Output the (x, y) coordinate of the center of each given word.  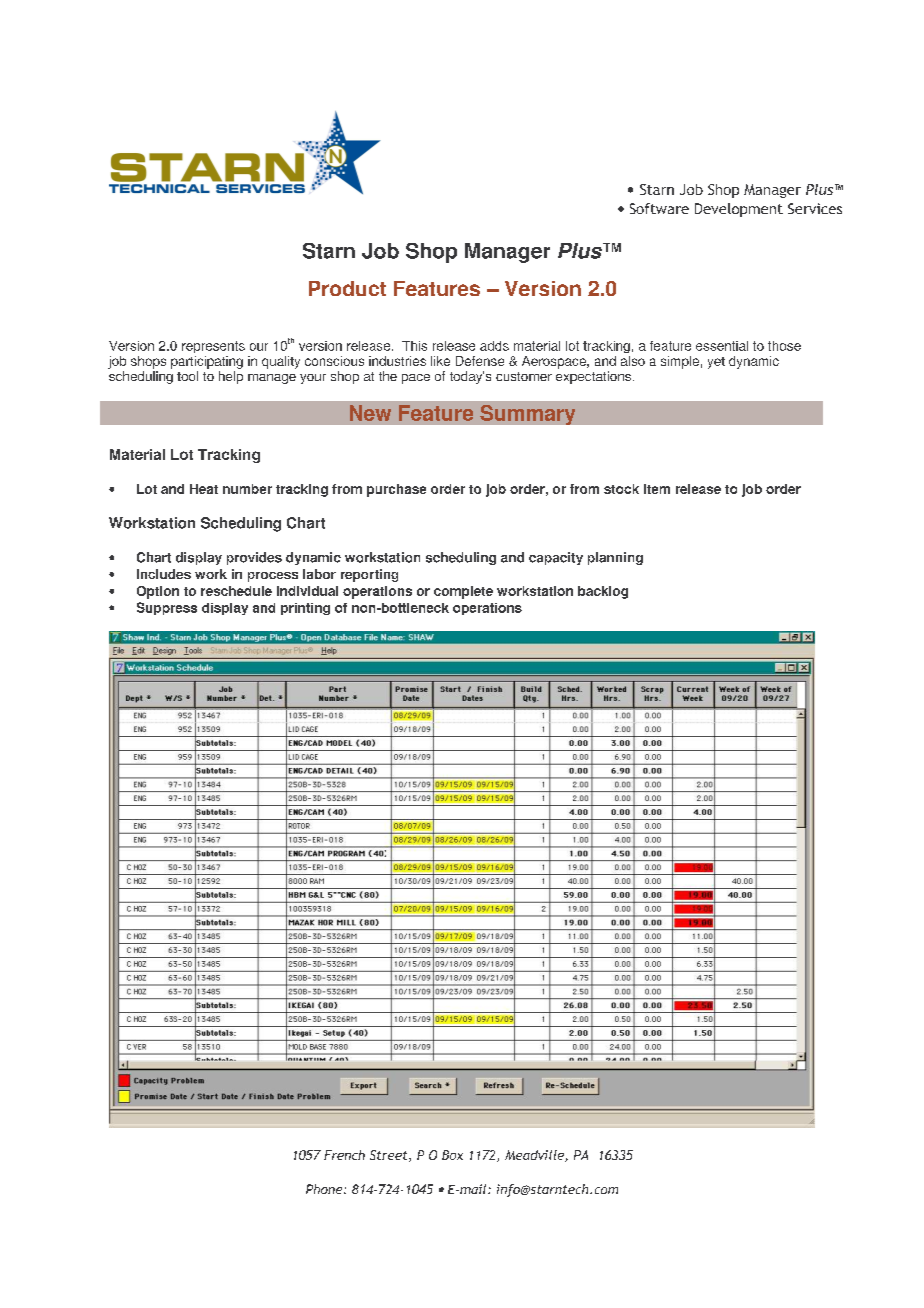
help (231, 377)
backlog (603, 592)
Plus (581, 251)
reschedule (236, 591)
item (657, 489)
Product (347, 288)
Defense (480, 361)
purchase (396, 490)
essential (722, 346)
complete (463, 592)
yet (716, 363)
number (247, 489)
